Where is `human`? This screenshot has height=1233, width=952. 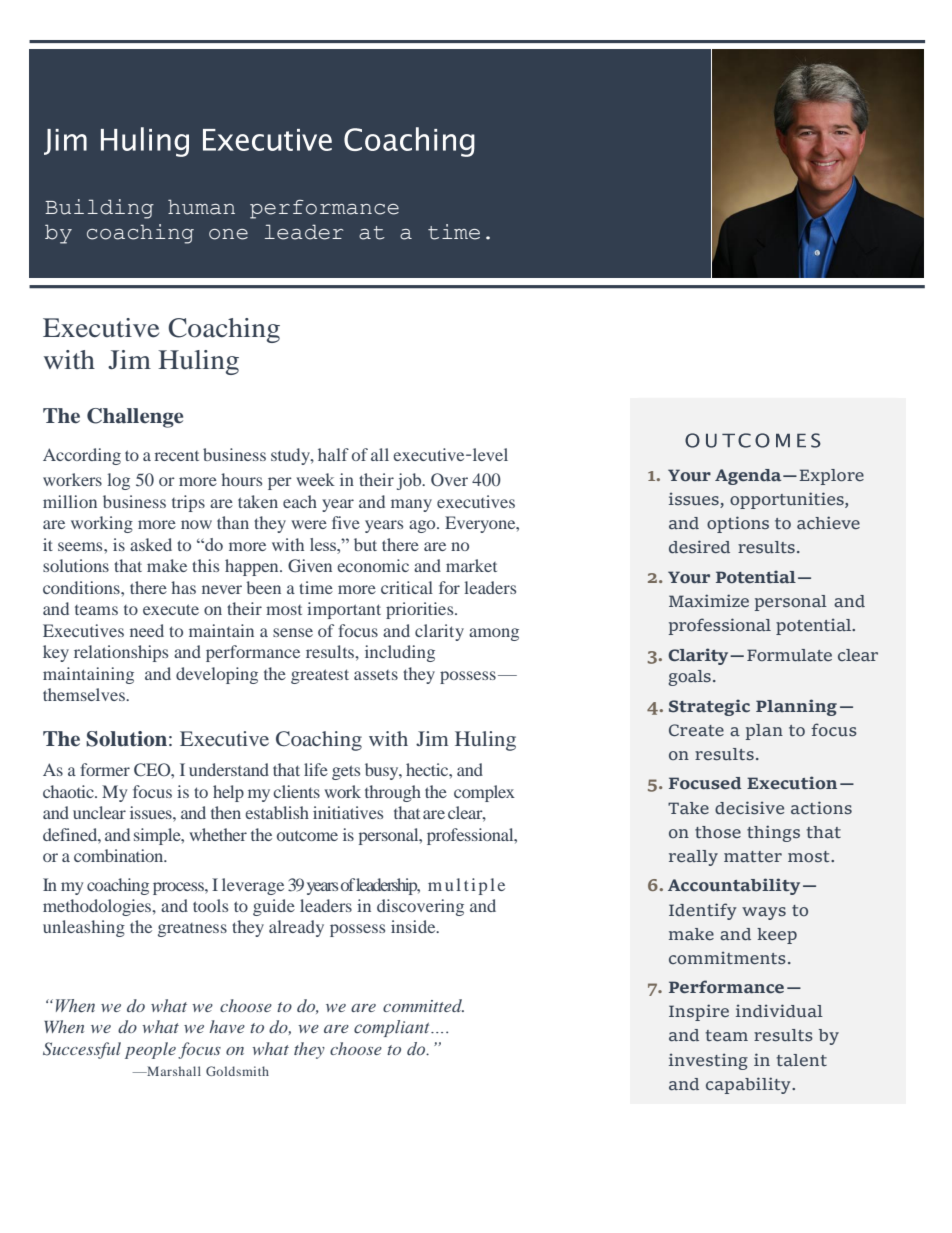 human is located at coordinates (201, 207).
